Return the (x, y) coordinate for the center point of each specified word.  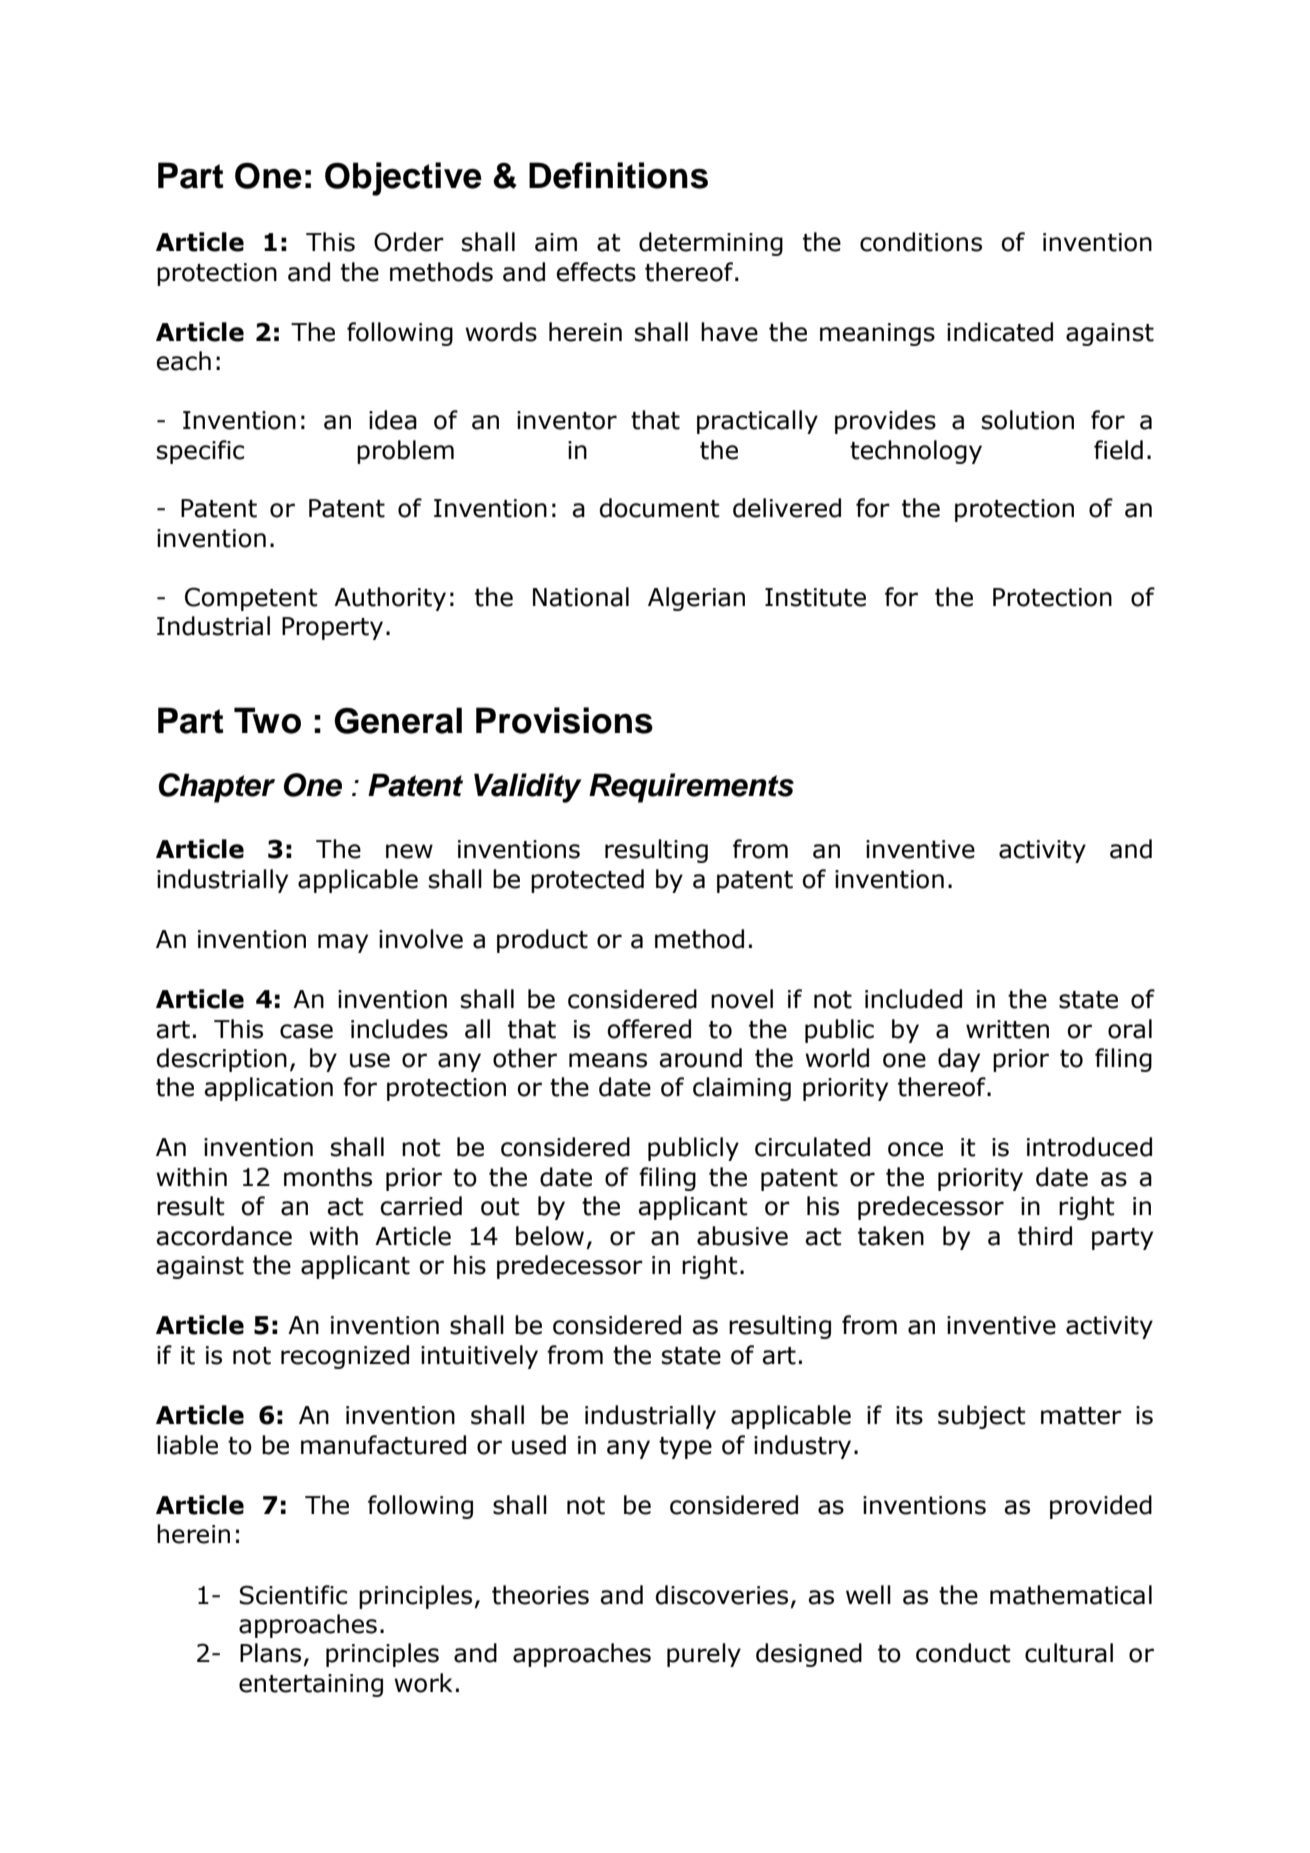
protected (587, 881)
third (1045, 1236)
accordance (224, 1236)
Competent (251, 599)
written (1007, 1029)
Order (409, 242)
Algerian (696, 599)
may (343, 943)
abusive (742, 1236)
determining (711, 244)
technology (916, 452)
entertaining (311, 1685)
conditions (921, 242)
